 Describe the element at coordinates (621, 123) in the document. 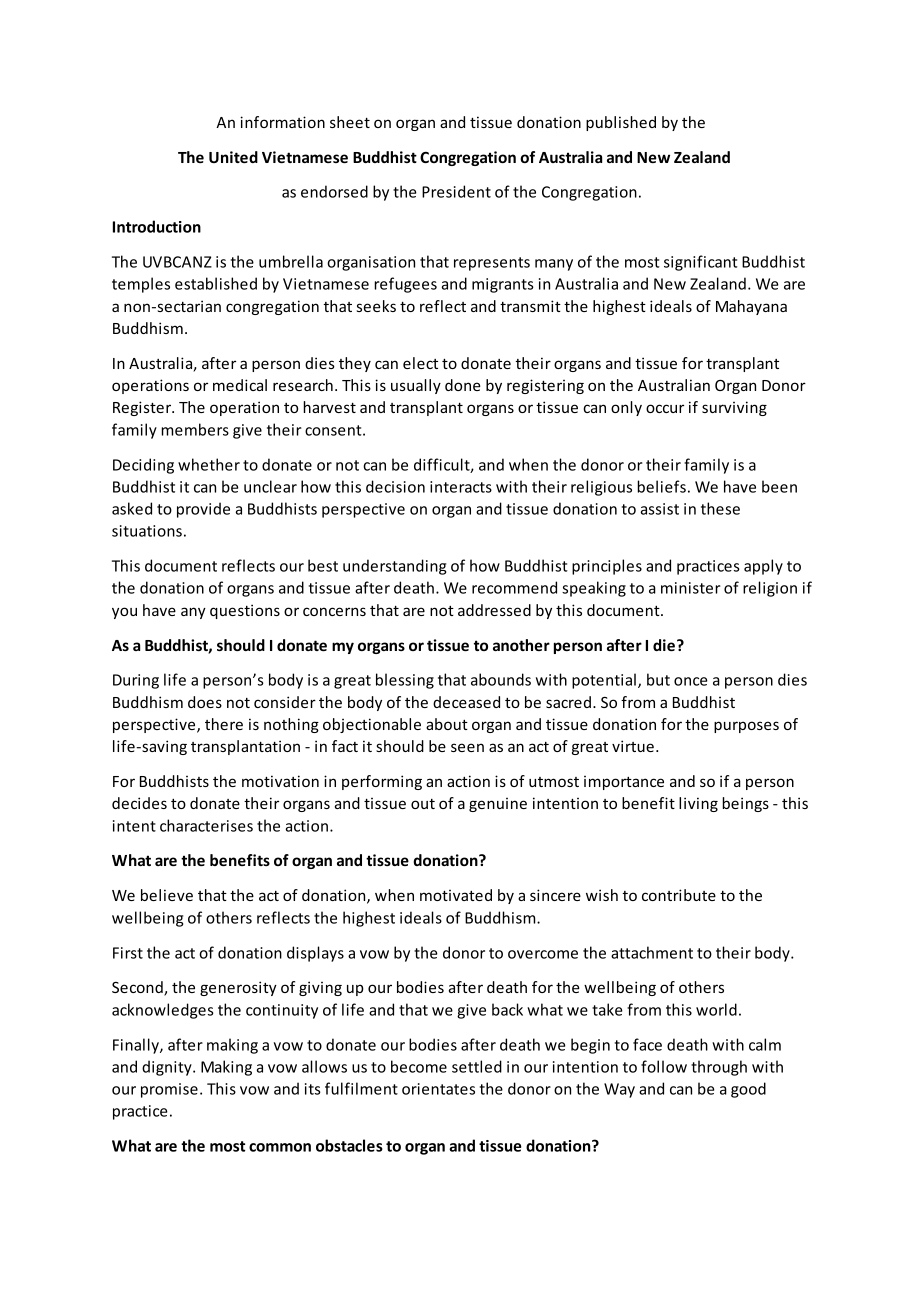

I see `published` at that location.
